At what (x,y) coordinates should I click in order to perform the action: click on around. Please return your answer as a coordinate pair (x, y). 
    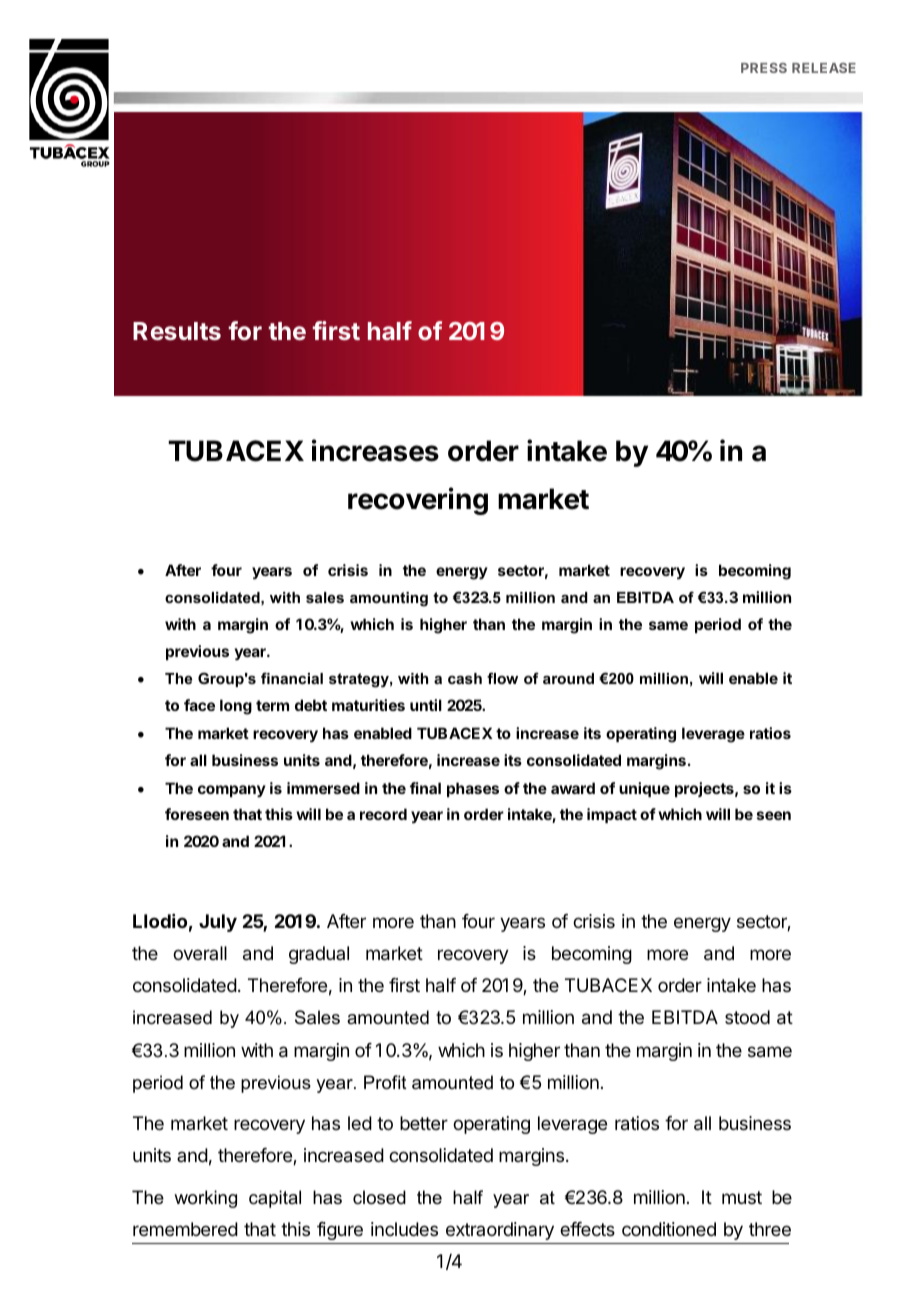
    Looking at the image, I should click on (568, 678).
